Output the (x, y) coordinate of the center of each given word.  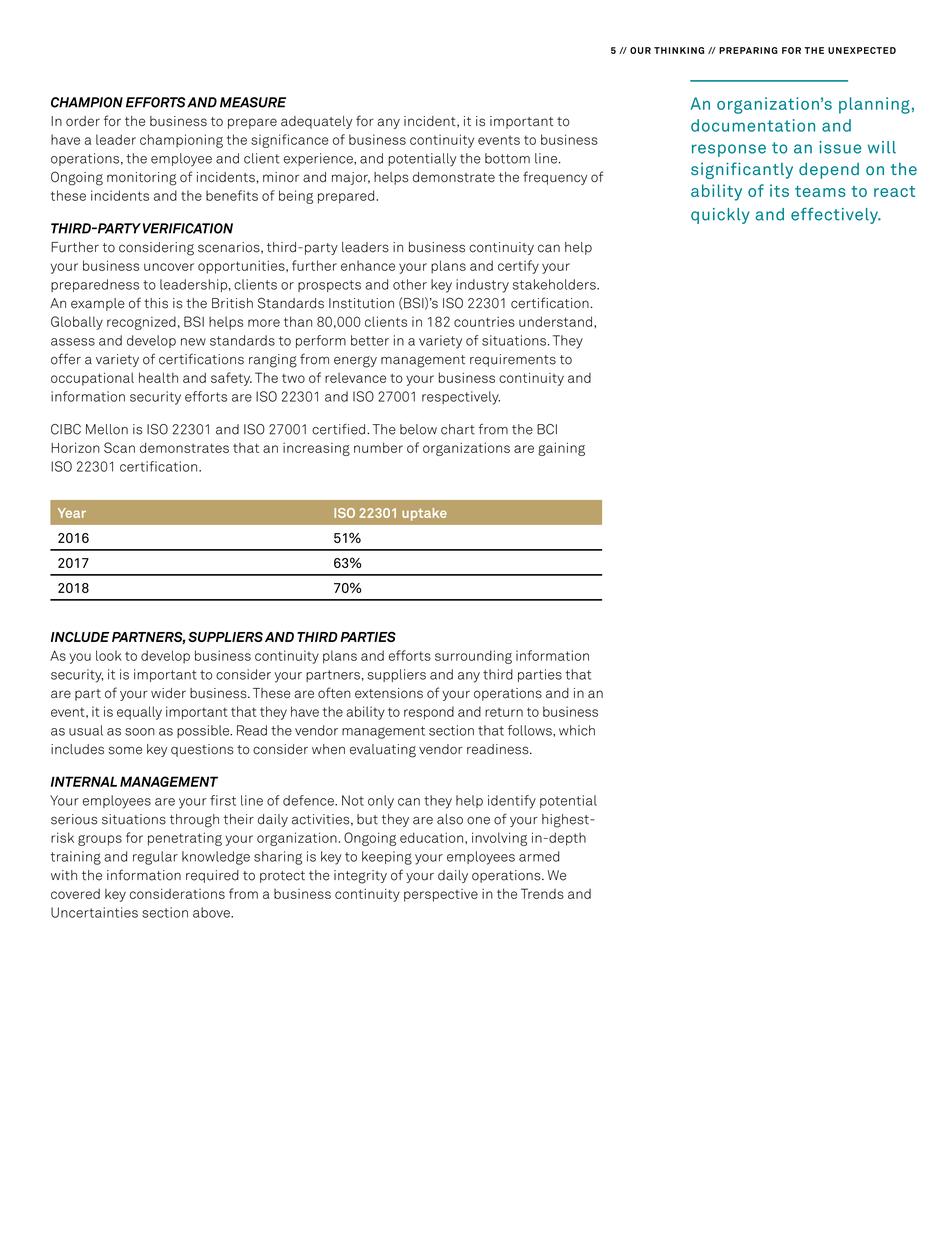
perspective (441, 895)
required (212, 876)
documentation (753, 125)
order (83, 121)
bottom (507, 158)
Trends (542, 893)
